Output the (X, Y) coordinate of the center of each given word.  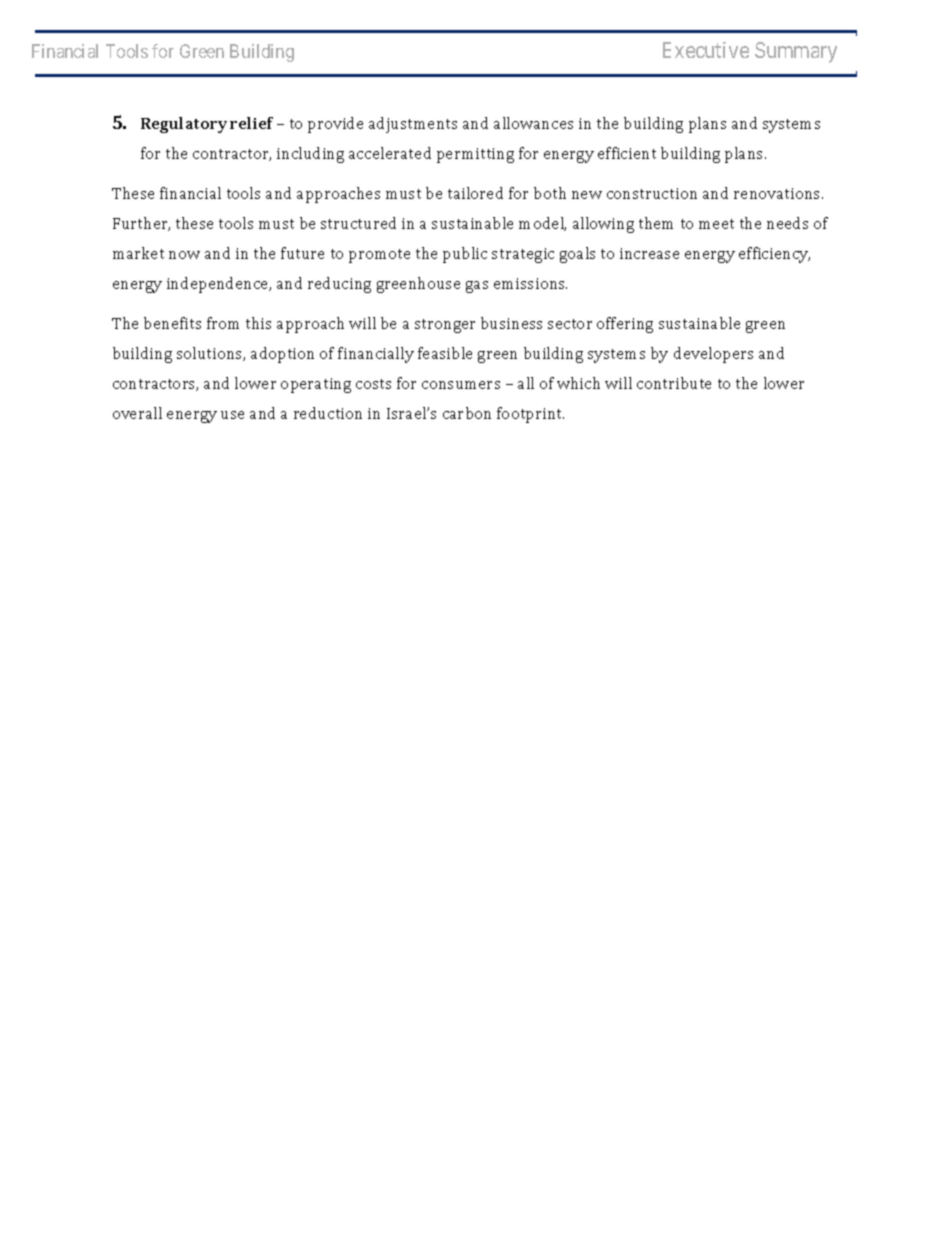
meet (716, 224)
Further (141, 224)
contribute (674, 383)
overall (137, 413)
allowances (533, 123)
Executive (706, 50)
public (465, 255)
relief (251, 123)
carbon (467, 413)
